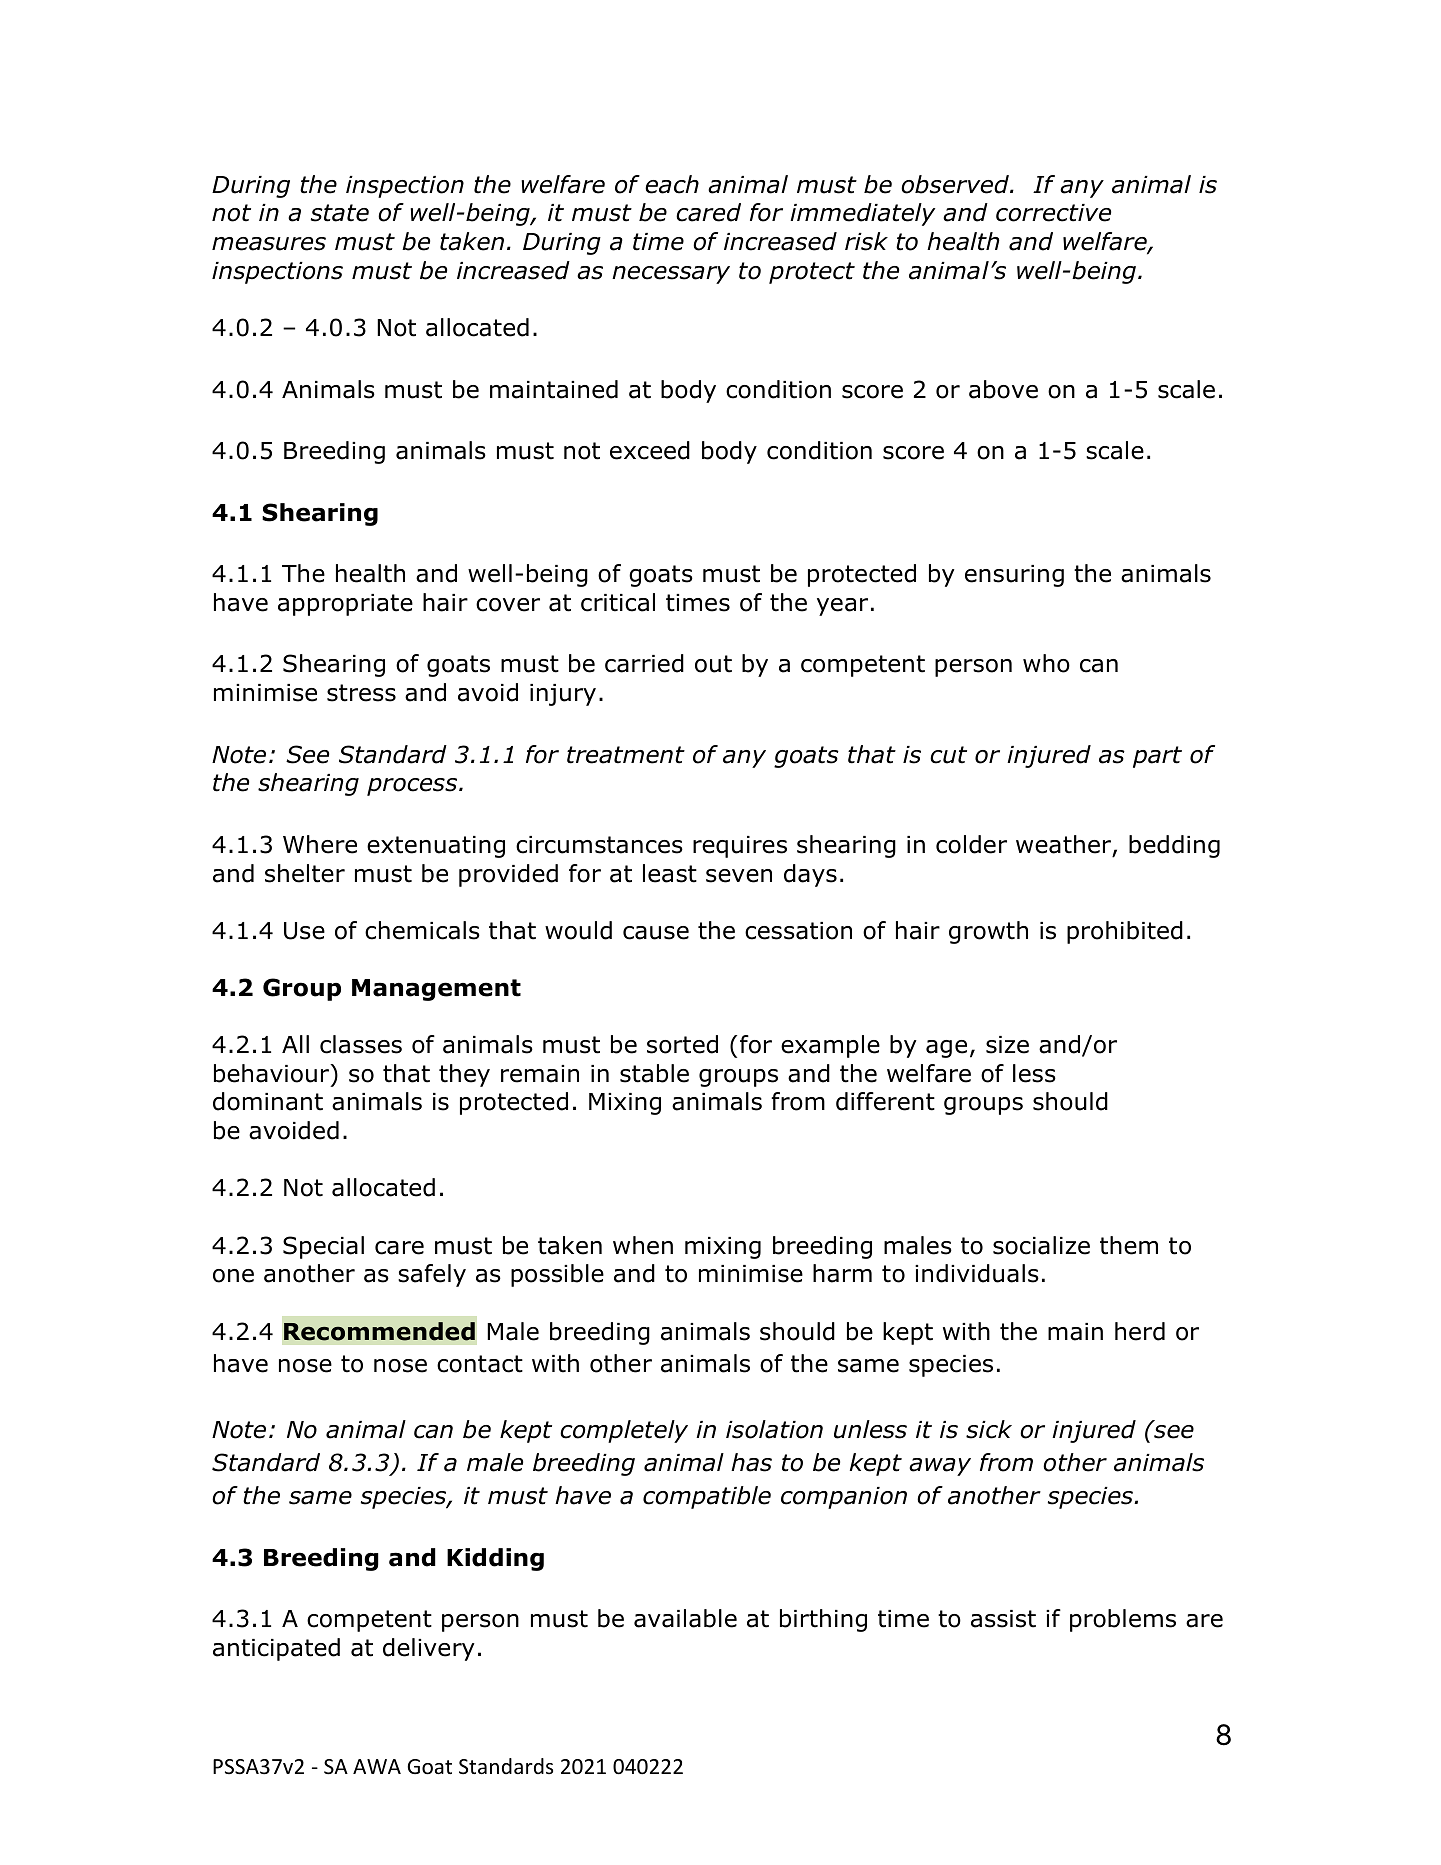  I want to click on dominant, so click(268, 1101).
